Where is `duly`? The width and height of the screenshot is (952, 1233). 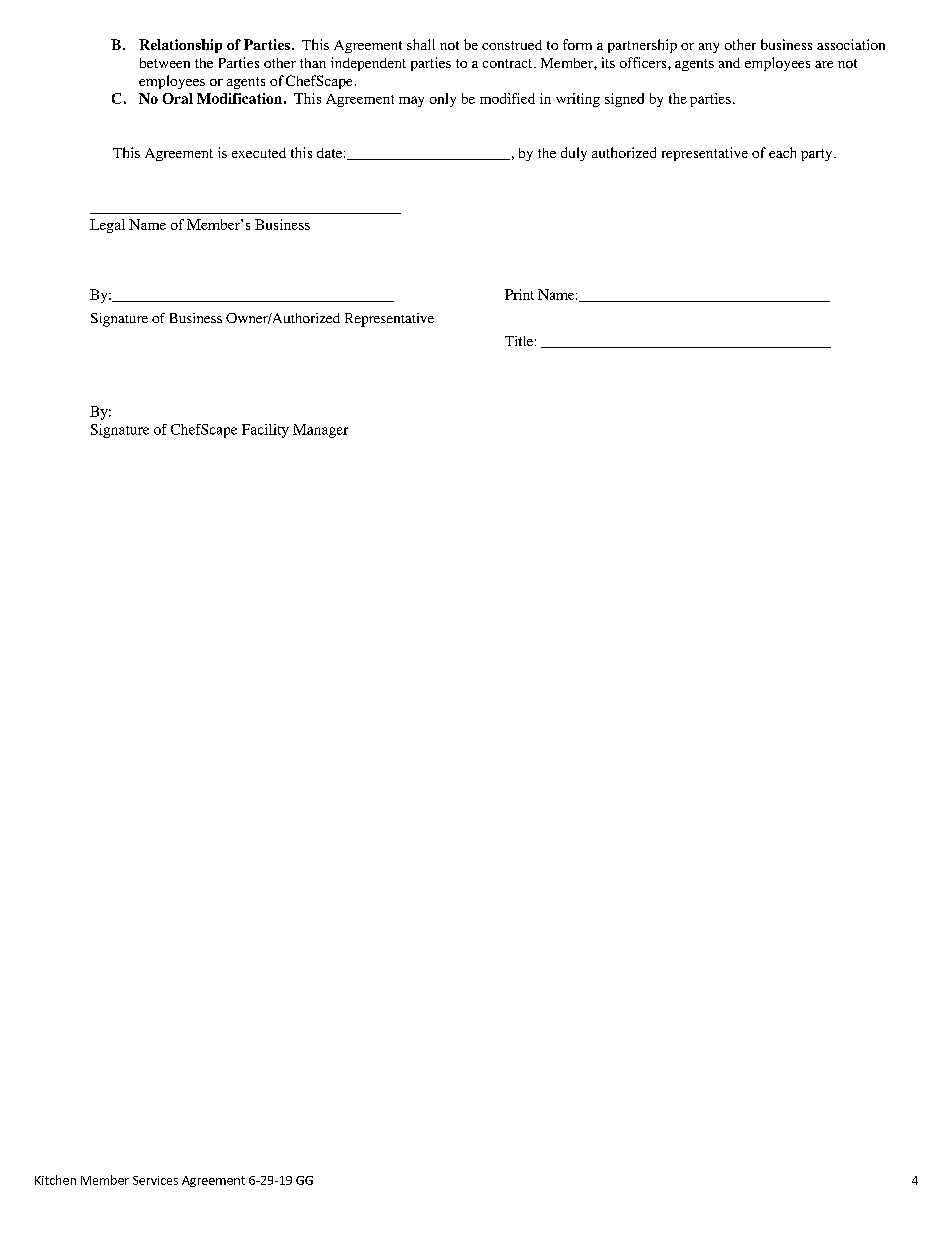
duly is located at coordinates (574, 154).
